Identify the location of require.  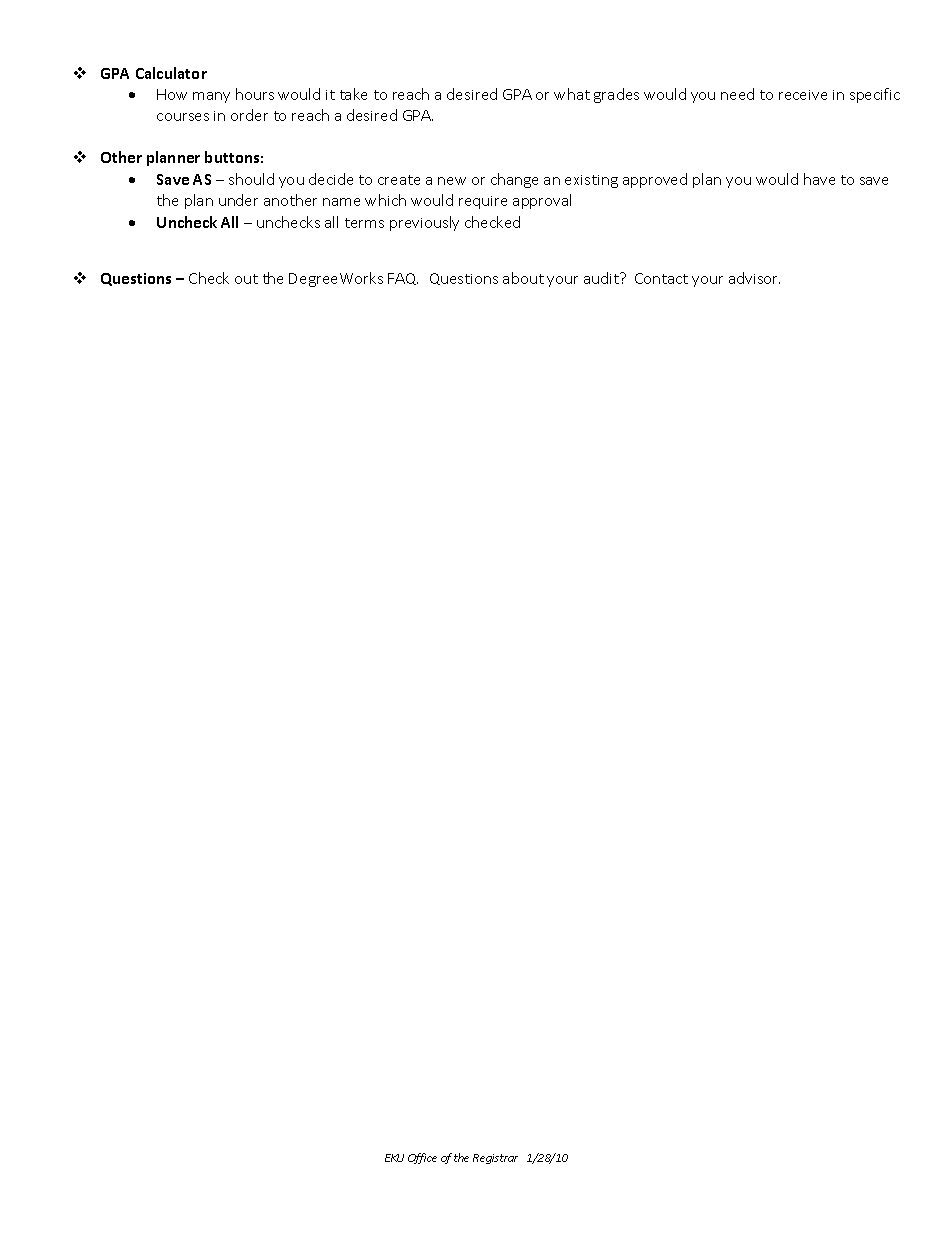
(483, 202).
